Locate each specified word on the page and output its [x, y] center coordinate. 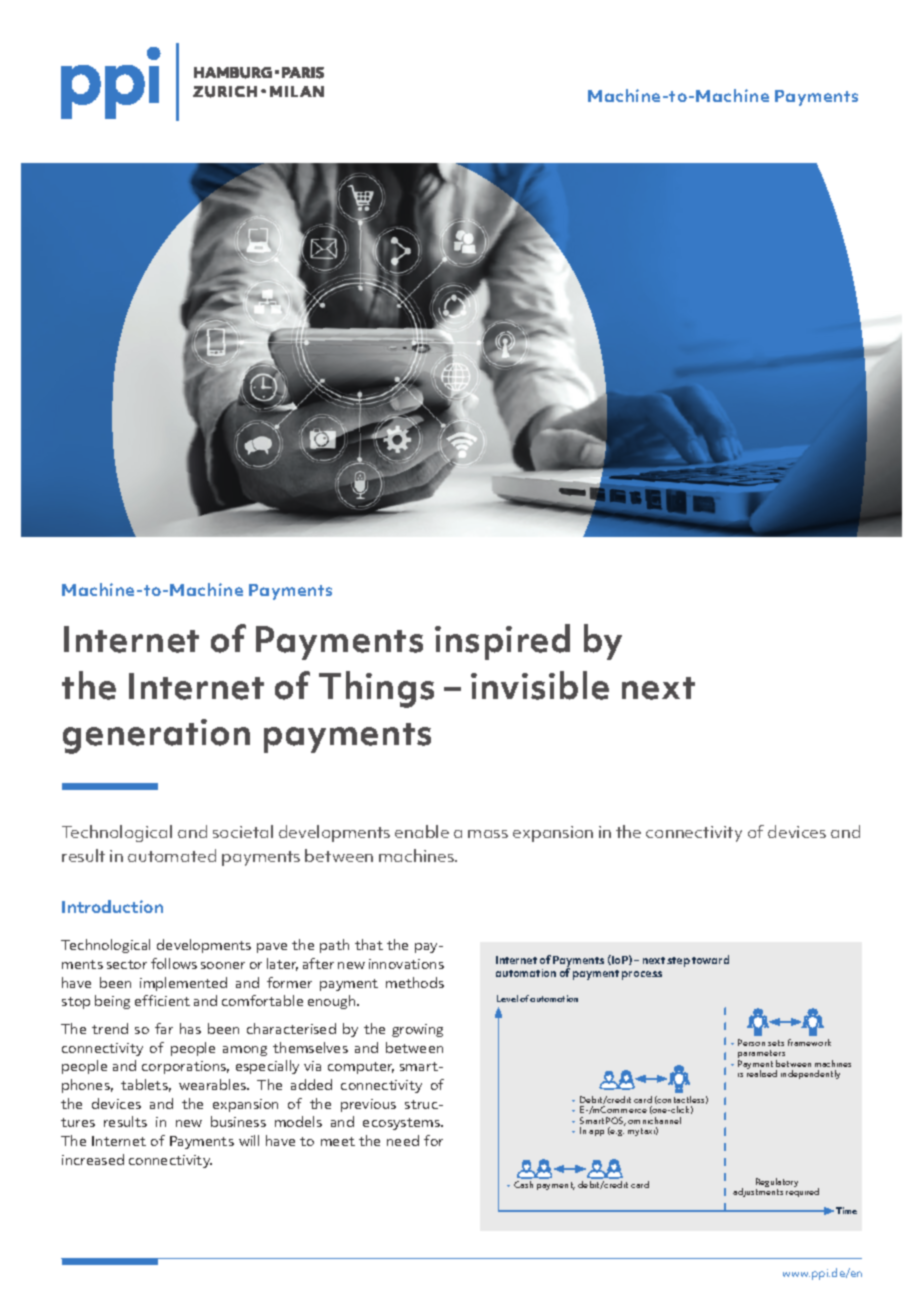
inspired [502, 642]
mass [488, 834]
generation [156, 736]
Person [751, 1042]
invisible [540, 685]
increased [93, 1159]
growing [417, 1030]
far [164, 1028]
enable [422, 831]
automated [172, 855]
